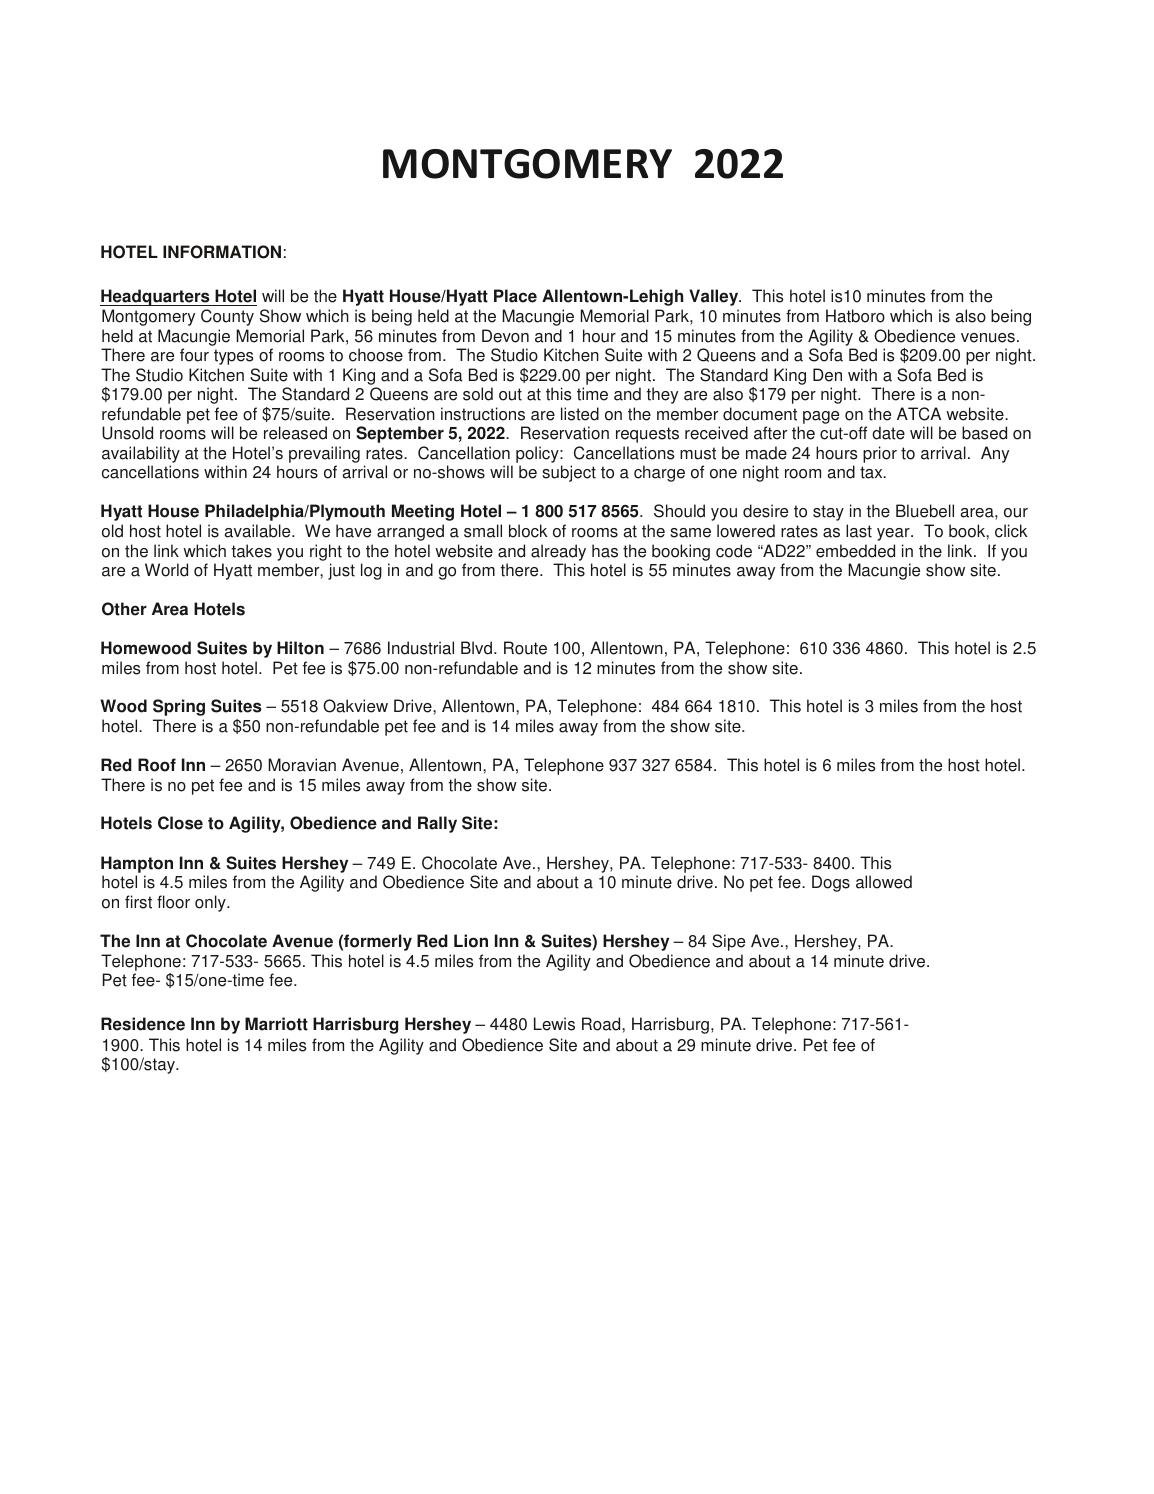 The image size is (1154, 1494). I want to click on Hilton, so click(300, 648).
